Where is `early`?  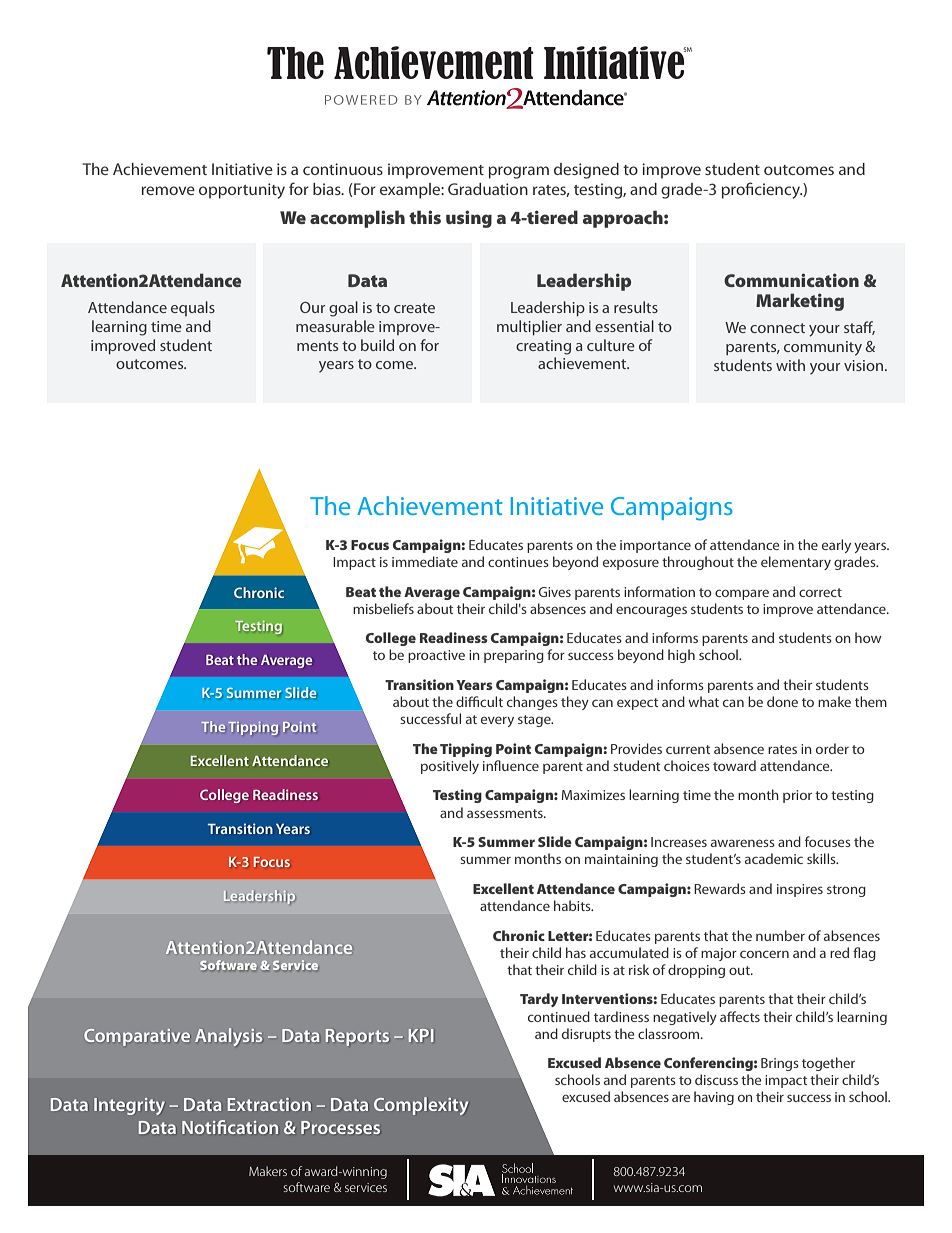 early is located at coordinates (836, 546).
